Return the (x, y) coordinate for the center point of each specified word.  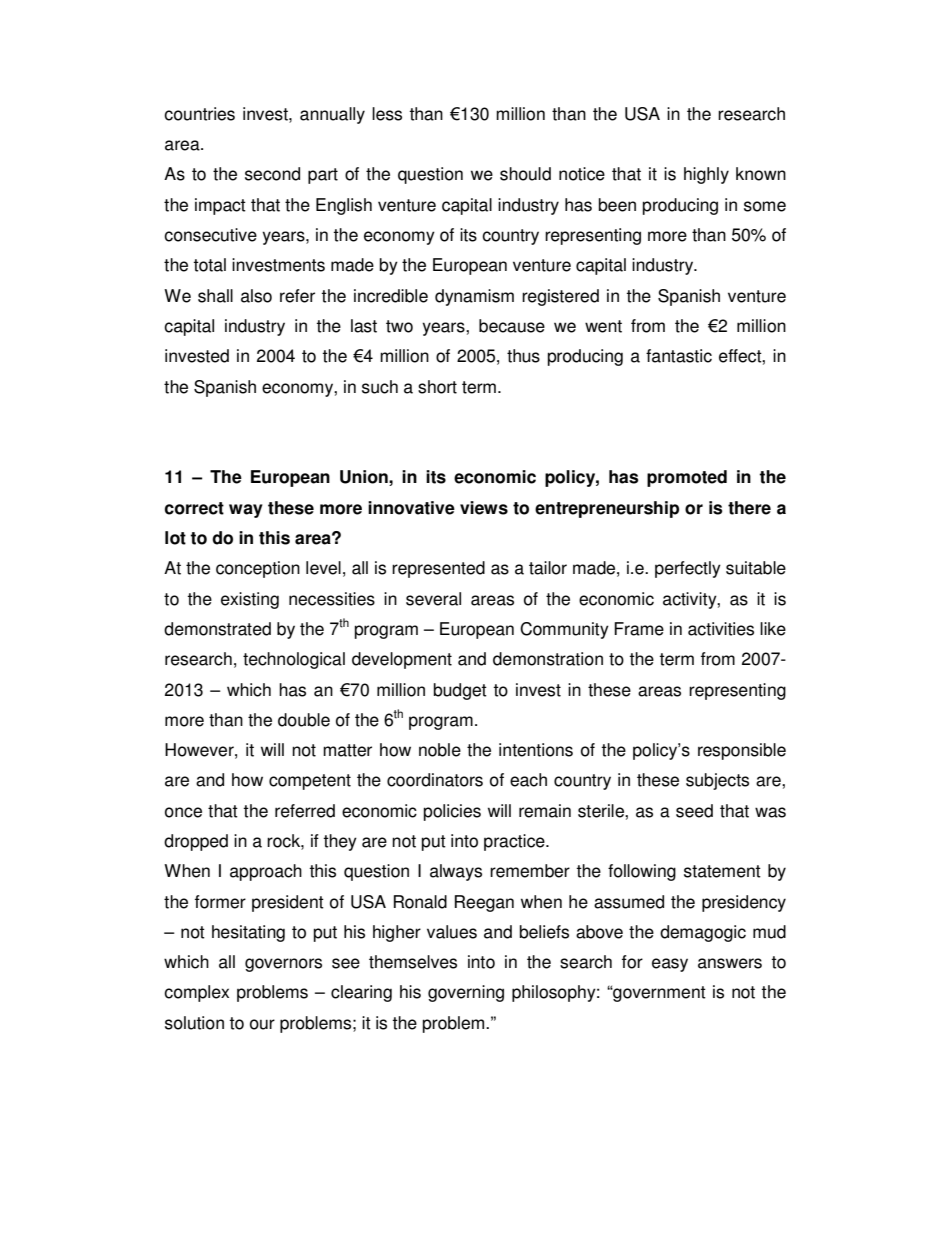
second (272, 174)
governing (466, 993)
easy (670, 965)
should (525, 174)
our (262, 1024)
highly (706, 175)
